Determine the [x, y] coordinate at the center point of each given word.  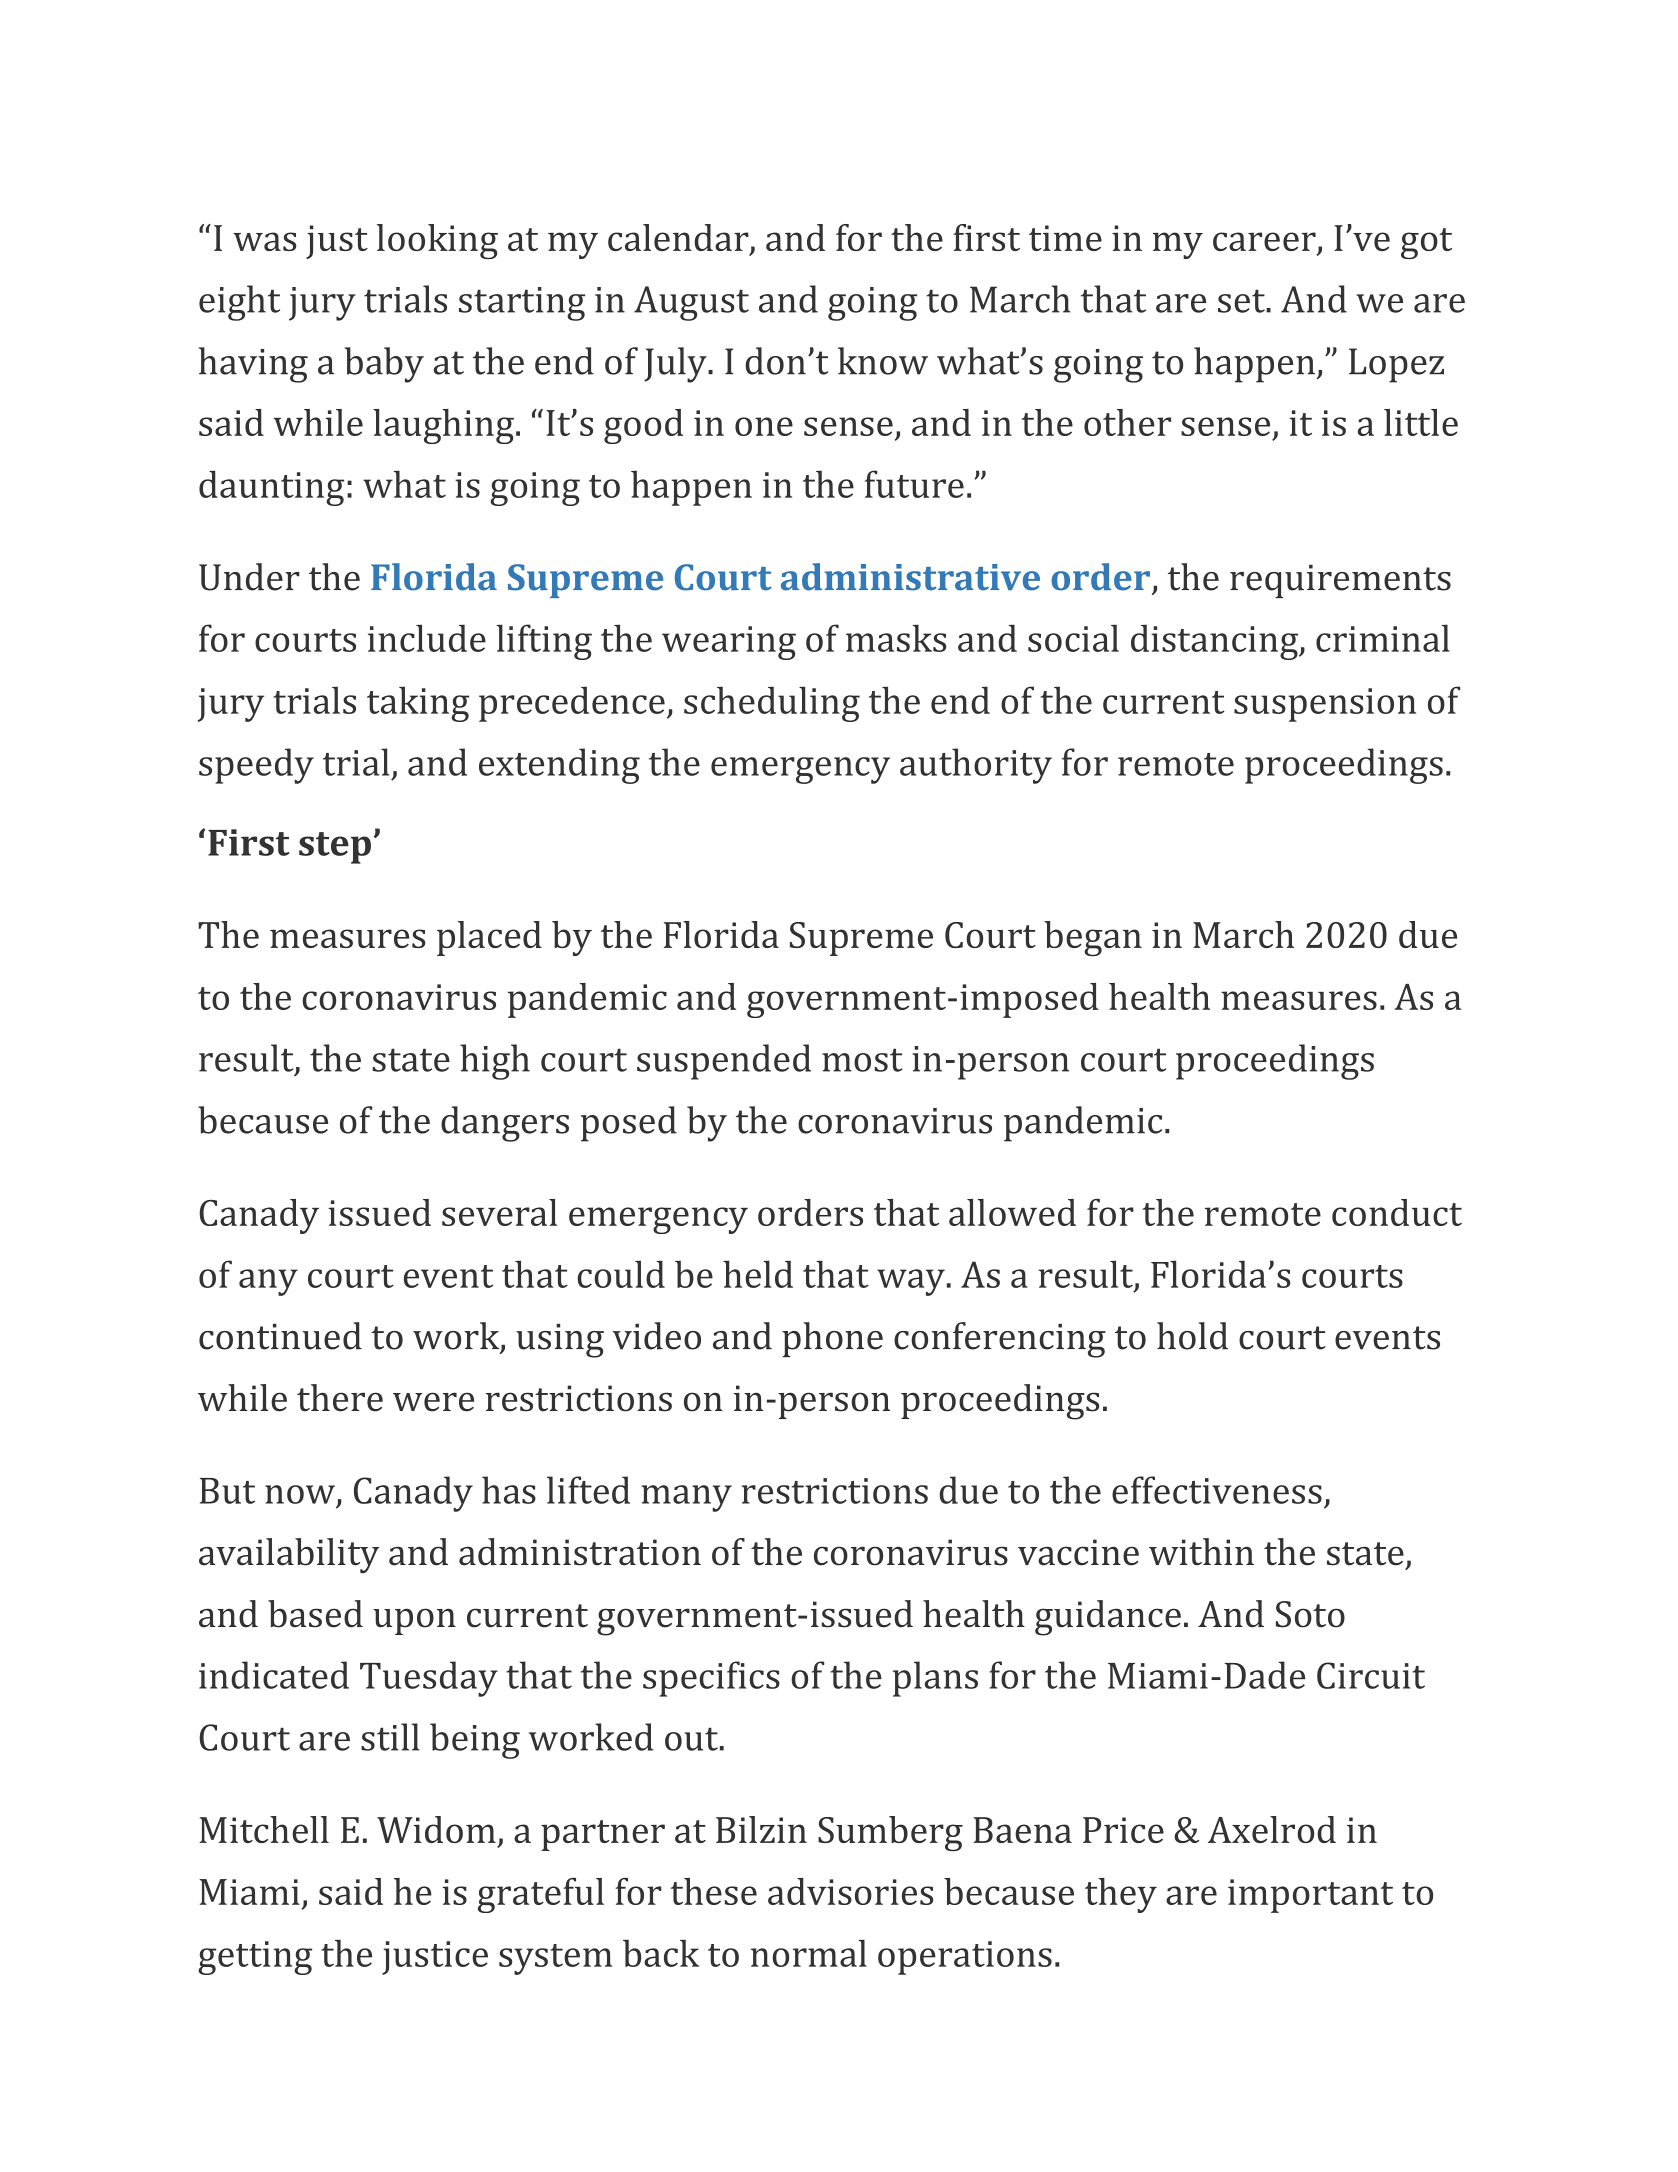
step [335, 848]
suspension [1325, 705]
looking [437, 241]
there [340, 1398]
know [883, 361]
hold [1192, 1336]
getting [255, 1958]
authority [976, 766]
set [1242, 301]
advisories [850, 1891]
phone [832, 1339]
